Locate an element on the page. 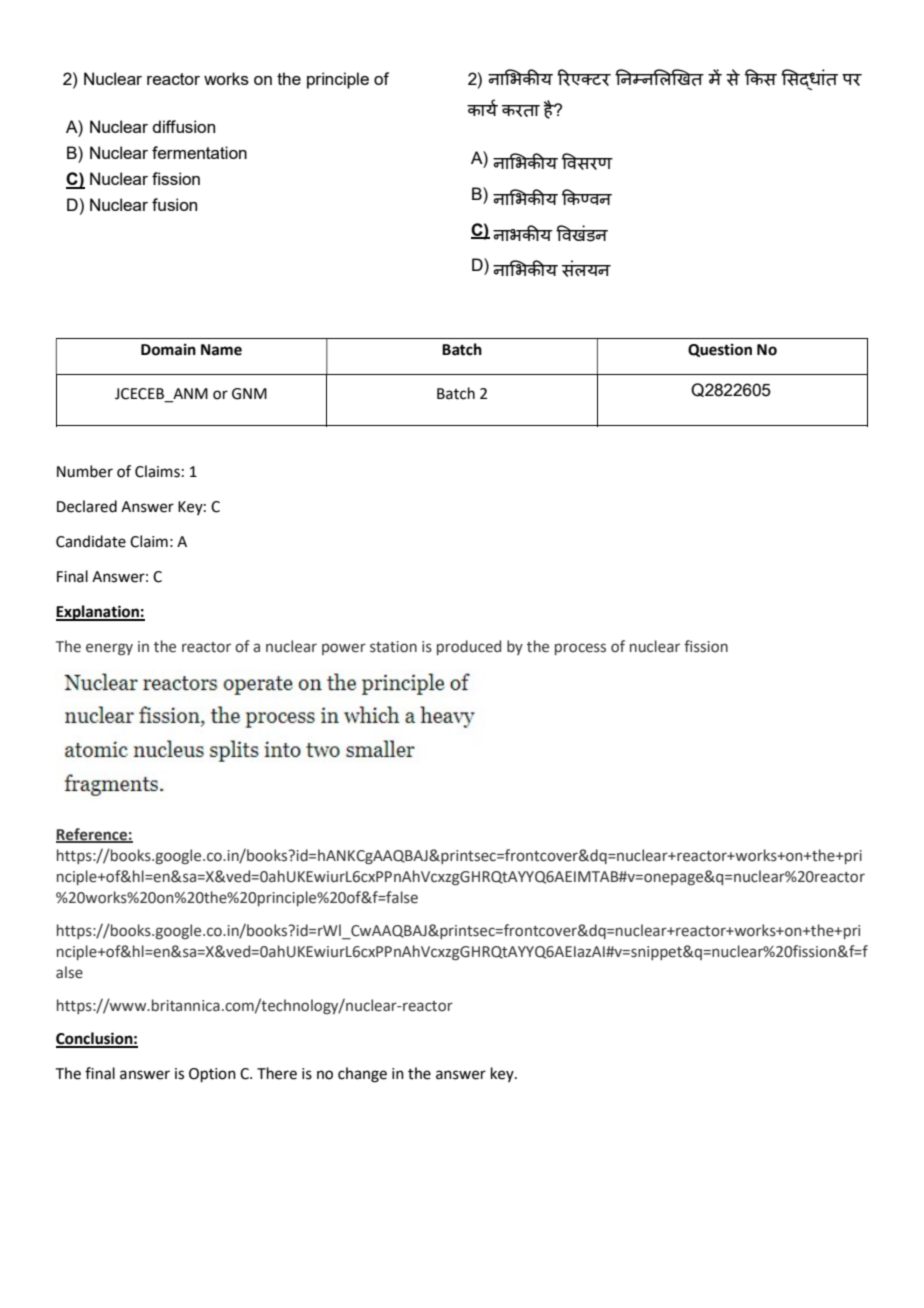 Image resolution: width=924 pixels, height=1308 pixels. fermentation is located at coordinates (199, 152).
